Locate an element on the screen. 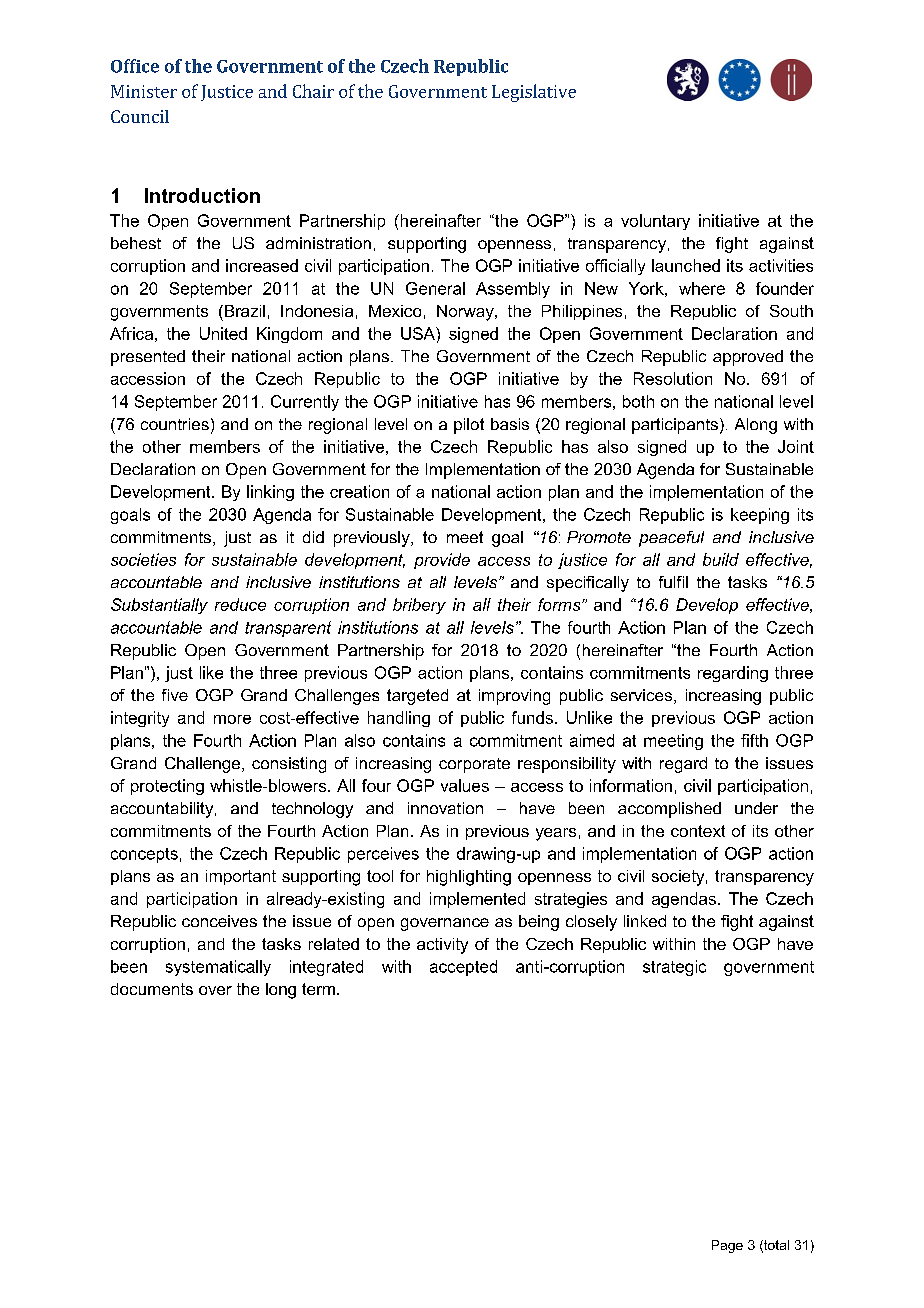 This screenshot has height=1308, width=924. pilot is located at coordinates (469, 426).
